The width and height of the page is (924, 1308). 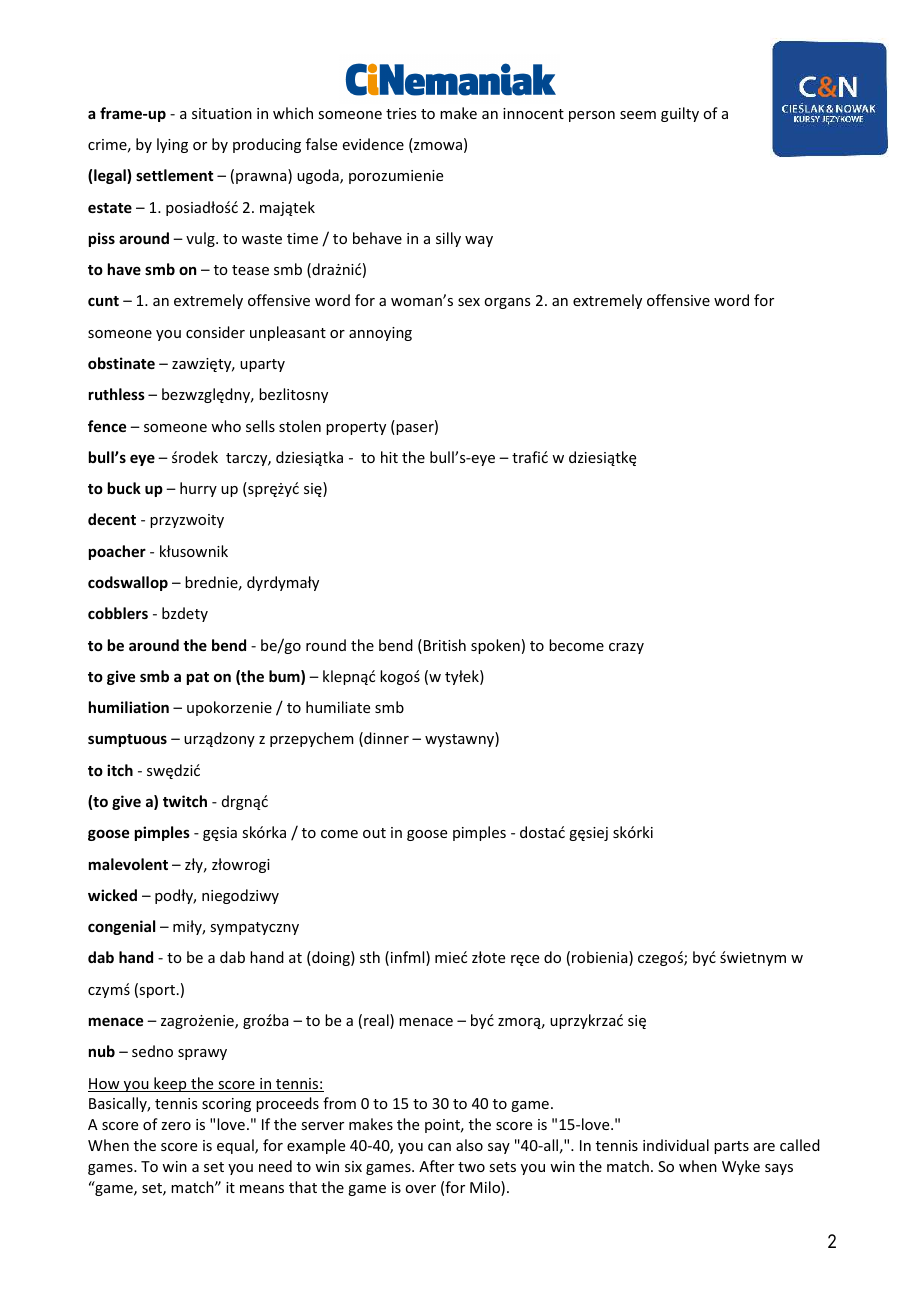 What do you see at coordinates (680, 114) in the page?
I see `guilty` at bounding box center [680, 114].
